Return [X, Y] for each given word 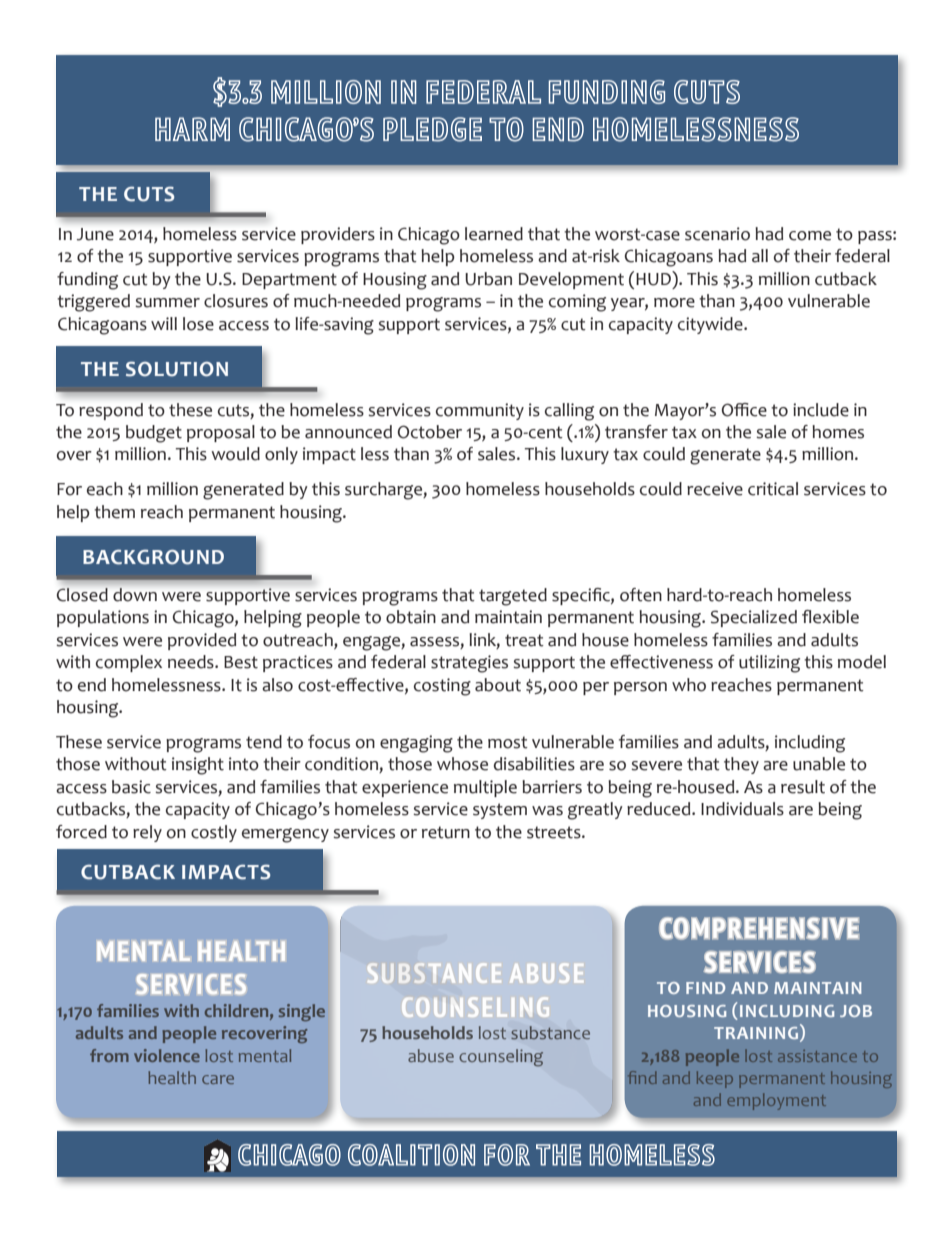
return [446, 832]
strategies [469, 664]
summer [167, 303]
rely [147, 833]
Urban [488, 279]
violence [167, 1055]
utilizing [769, 664]
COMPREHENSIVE [759, 928]
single [302, 1012]
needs [192, 662]
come [810, 236]
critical [773, 489]
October [430, 432]
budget [154, 434]
